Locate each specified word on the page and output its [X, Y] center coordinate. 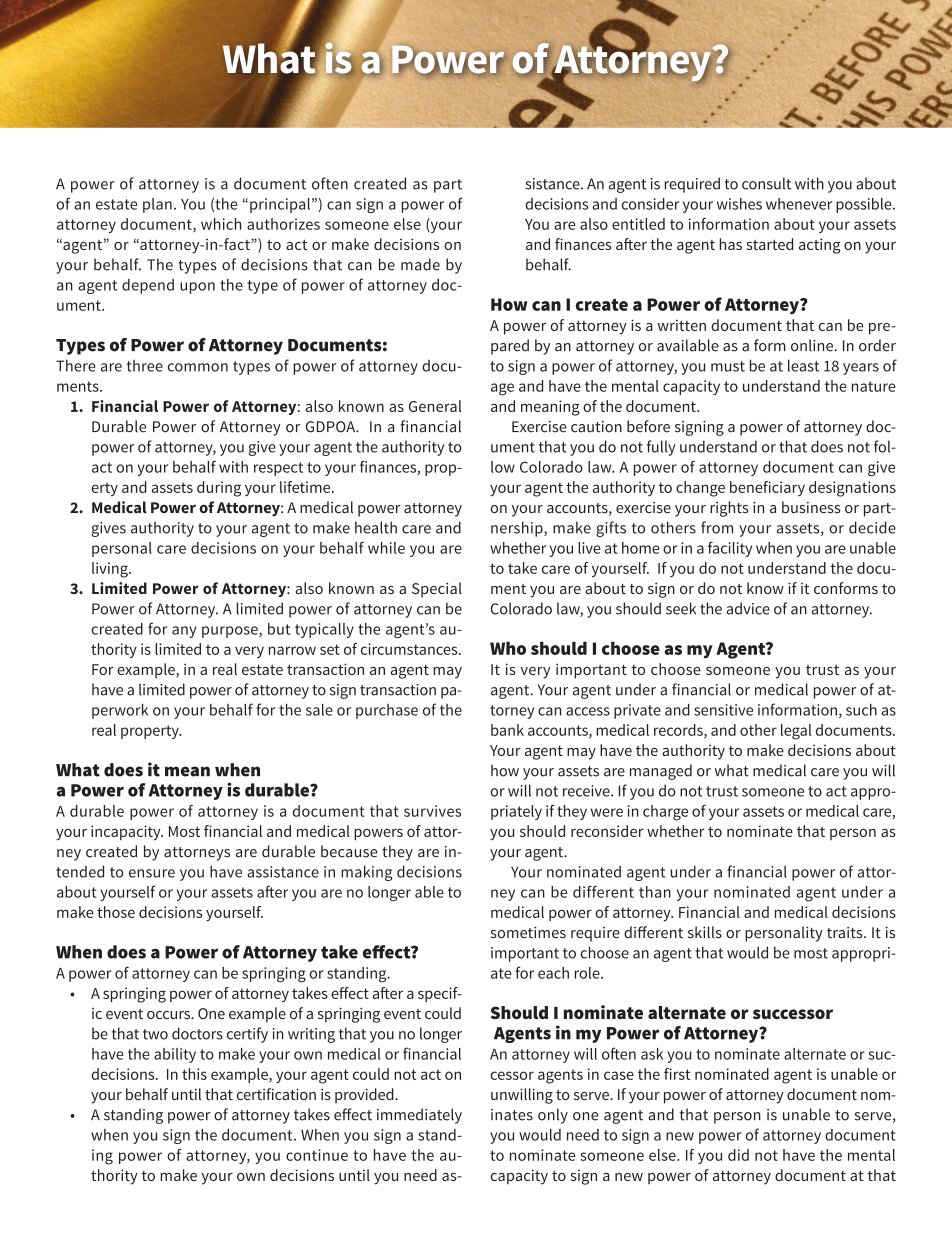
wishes [739, 204]
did [738, 1155]
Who [508, 648]
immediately [419, 1116]
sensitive [723, 710]
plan [157, 205]
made [420, 264]
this [194, 1074]
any [184, 632]
